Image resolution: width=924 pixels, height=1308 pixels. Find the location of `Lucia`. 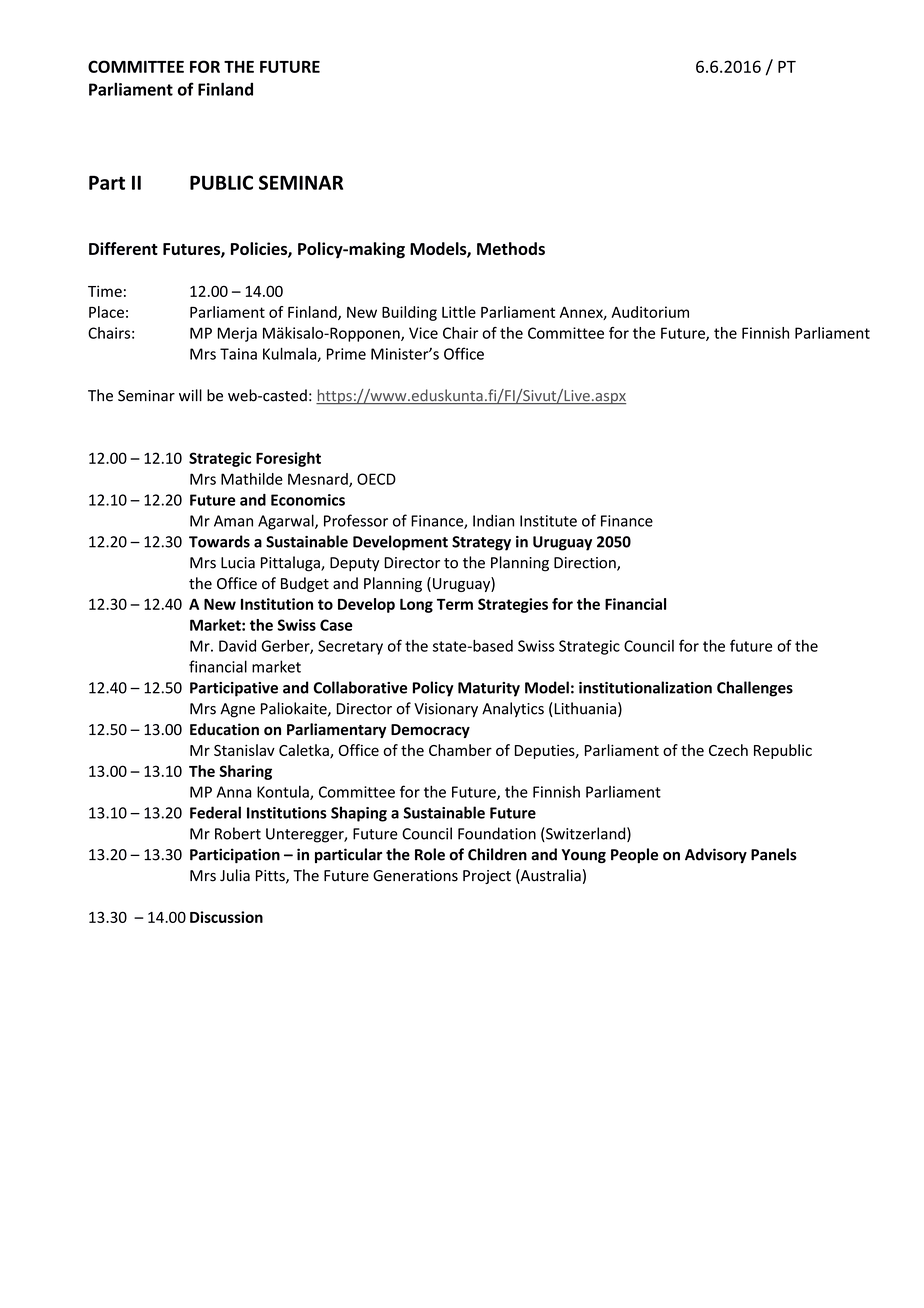

Lucia is located at coordinates (238, 563).
